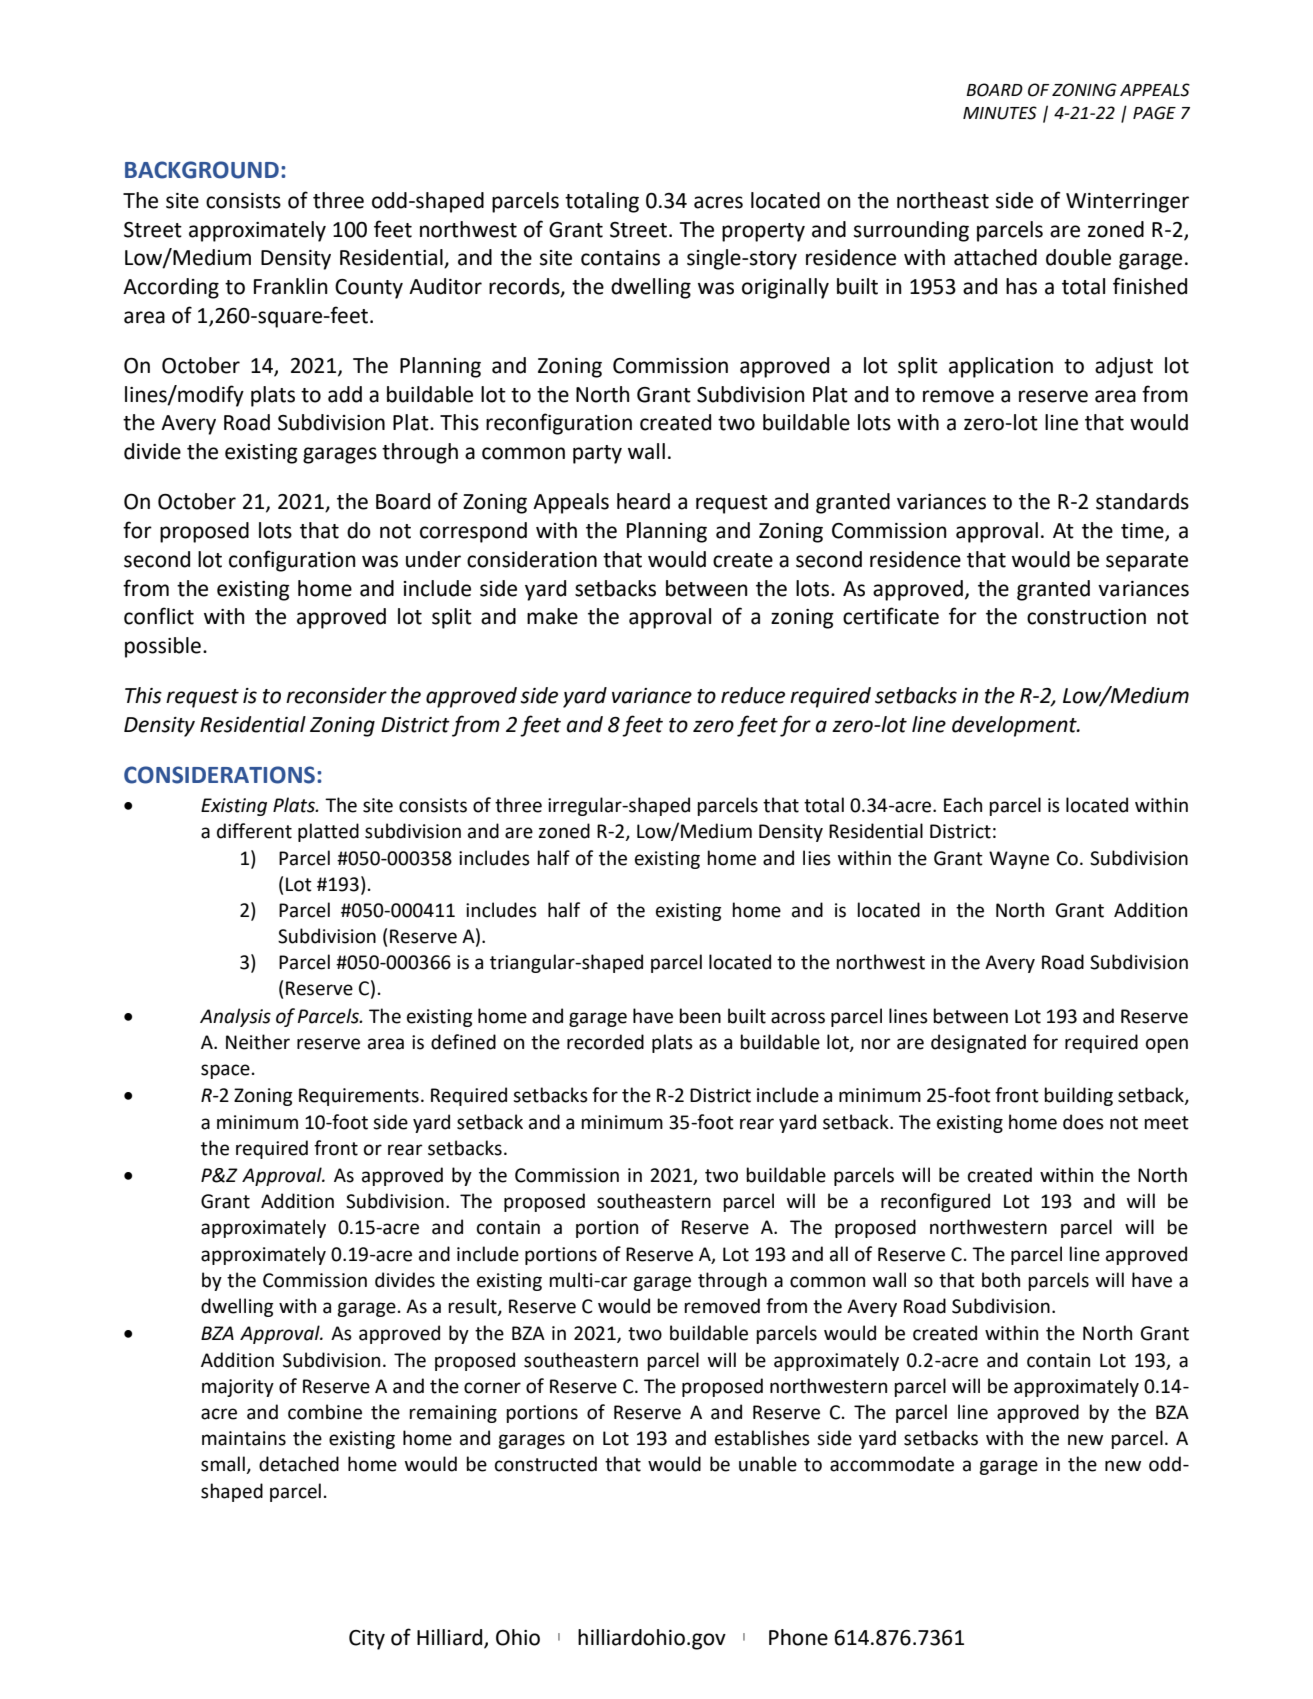 Image resolution: width=1313 pixels, height=1699 pixels. Describe the element at coordinates (1000, 113) in the screenshot. I see `MINUTES` at that location.
